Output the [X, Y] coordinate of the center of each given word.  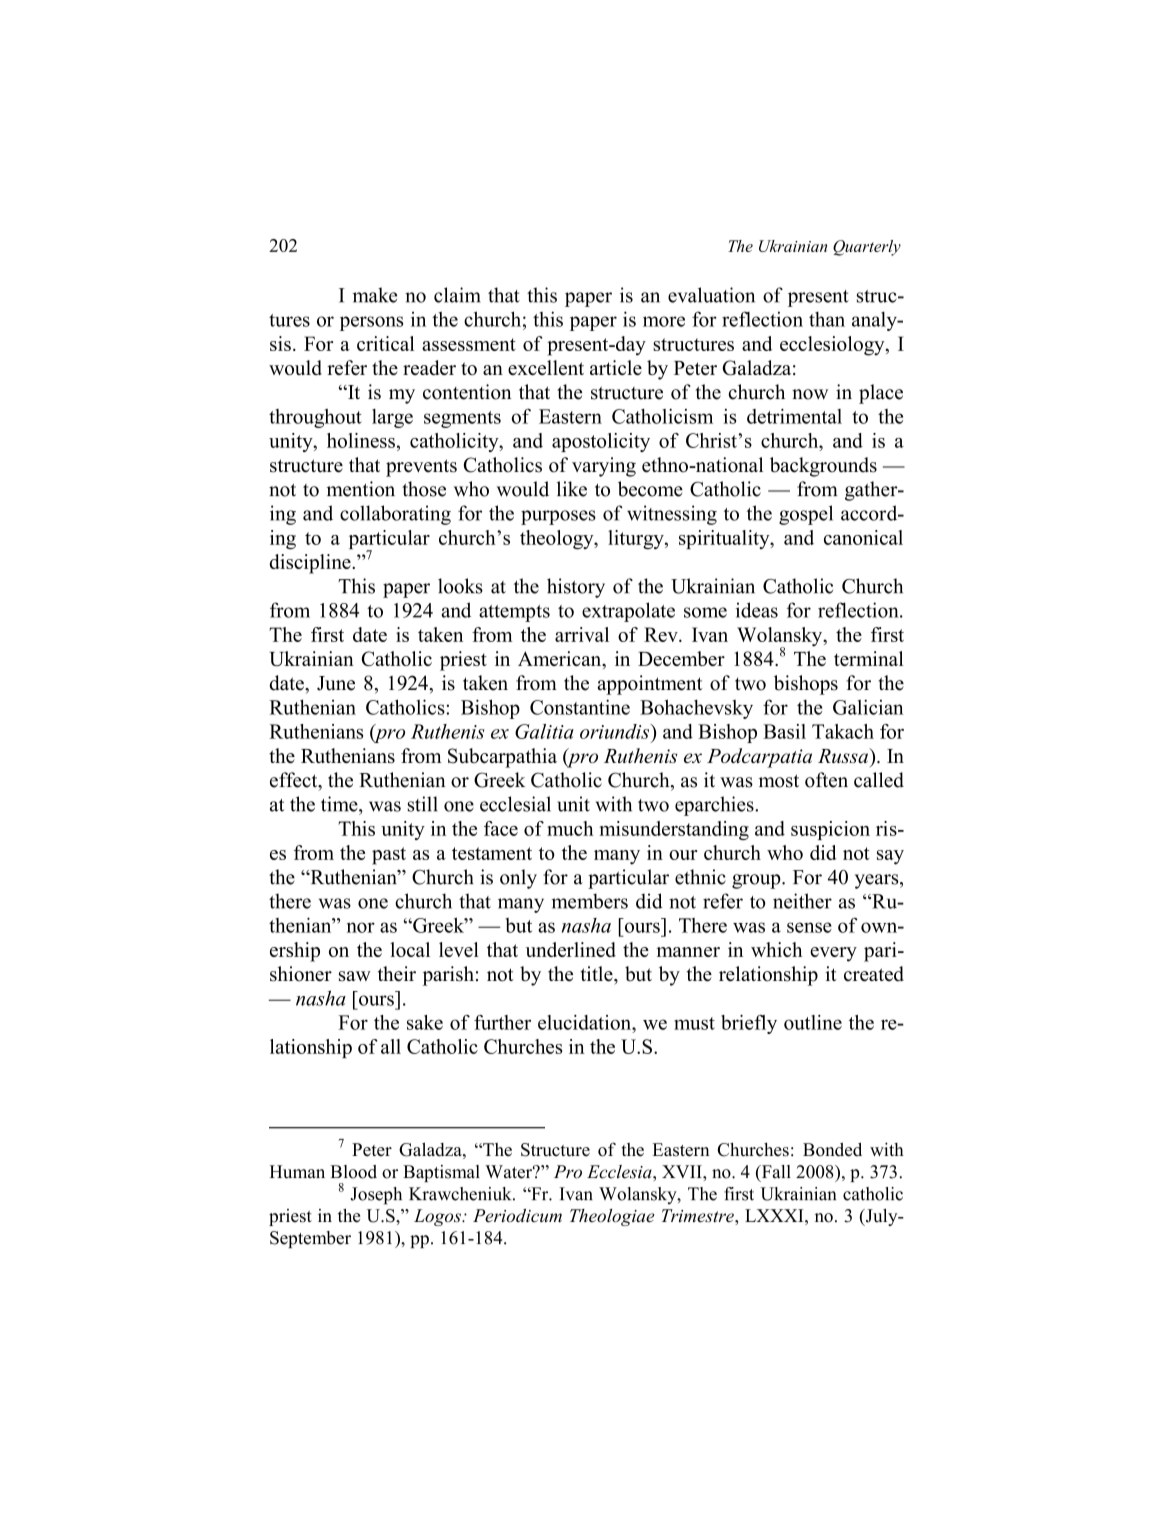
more [664, 321]
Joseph [376, 1196]
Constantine [580, 707]
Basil [784, 731]
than [827, 319]
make [375, 295]
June [336, 683]
